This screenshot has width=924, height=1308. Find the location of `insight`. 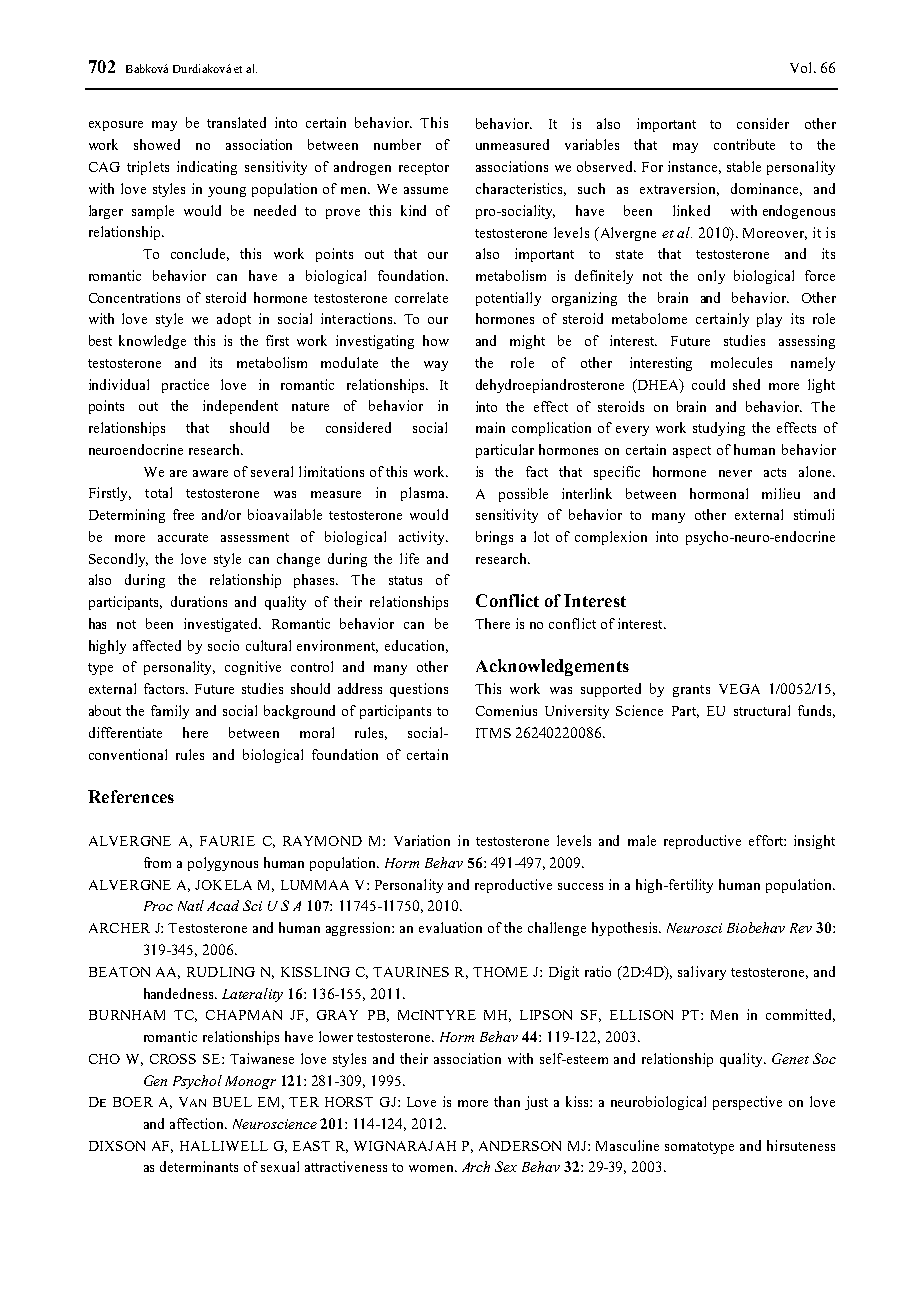

insight is located at coordinates (814, 842).
